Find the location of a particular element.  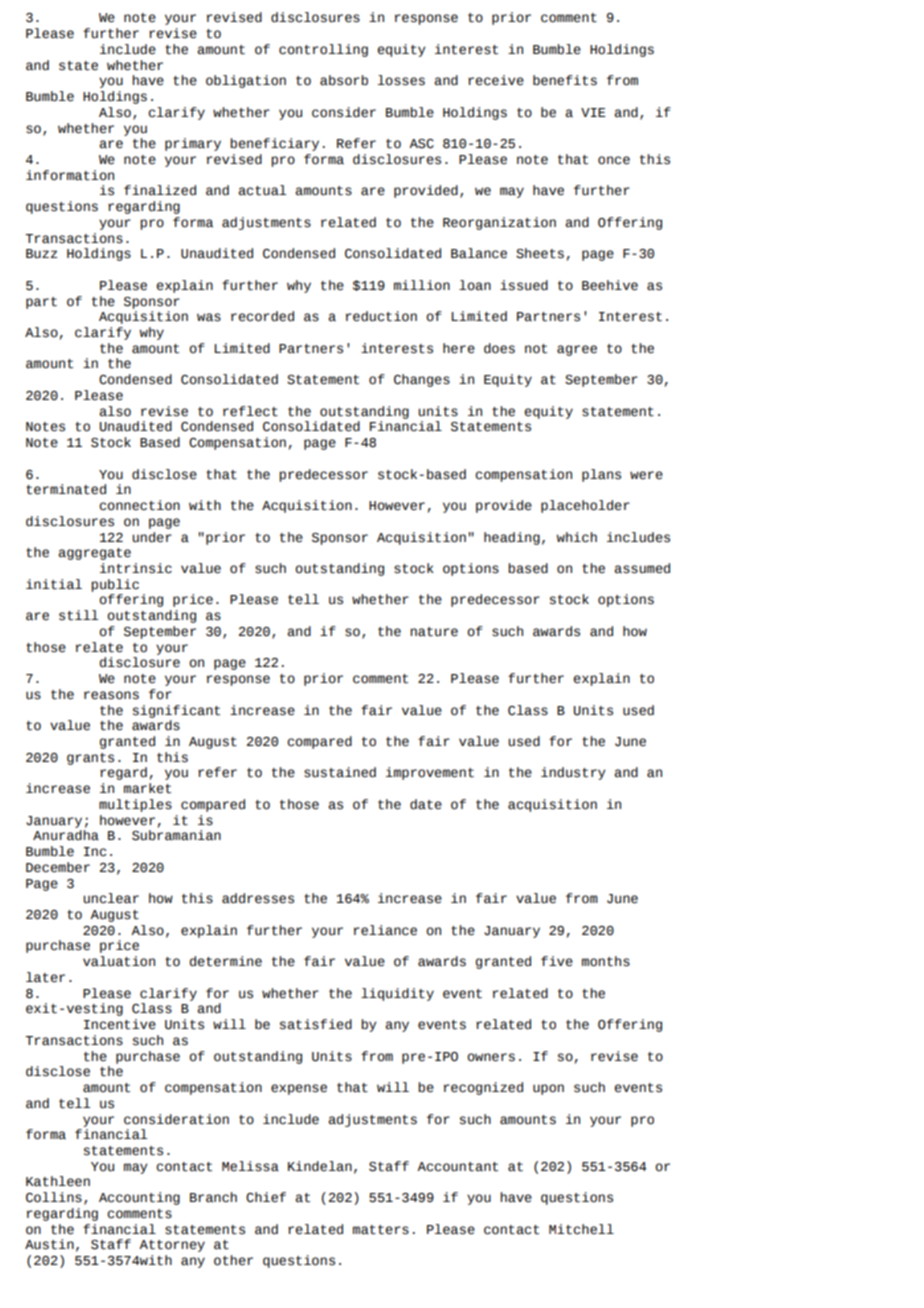

Accounting is located at coordinates (139, 1198).
